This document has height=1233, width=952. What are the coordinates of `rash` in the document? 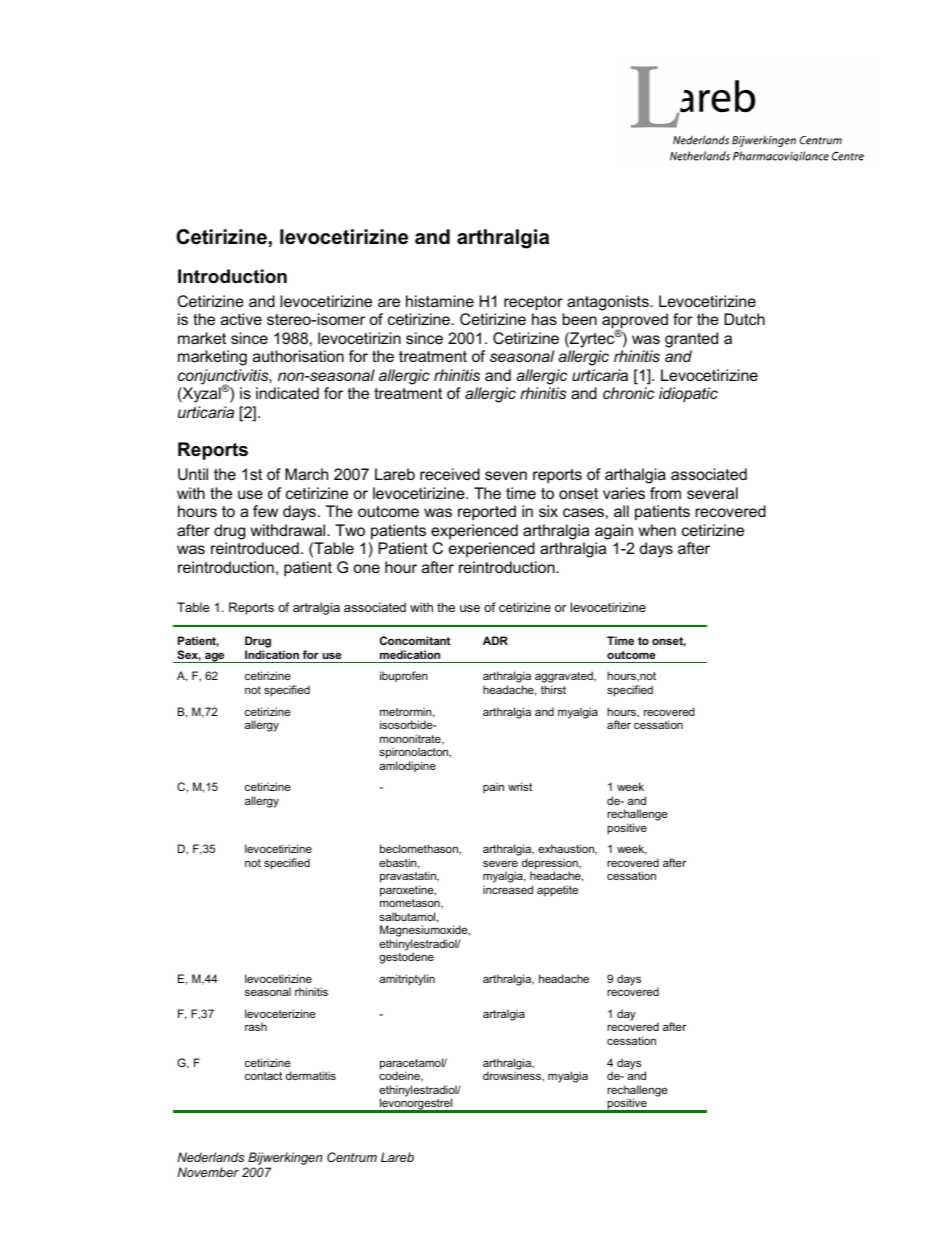 It's located at (256, 1026).
